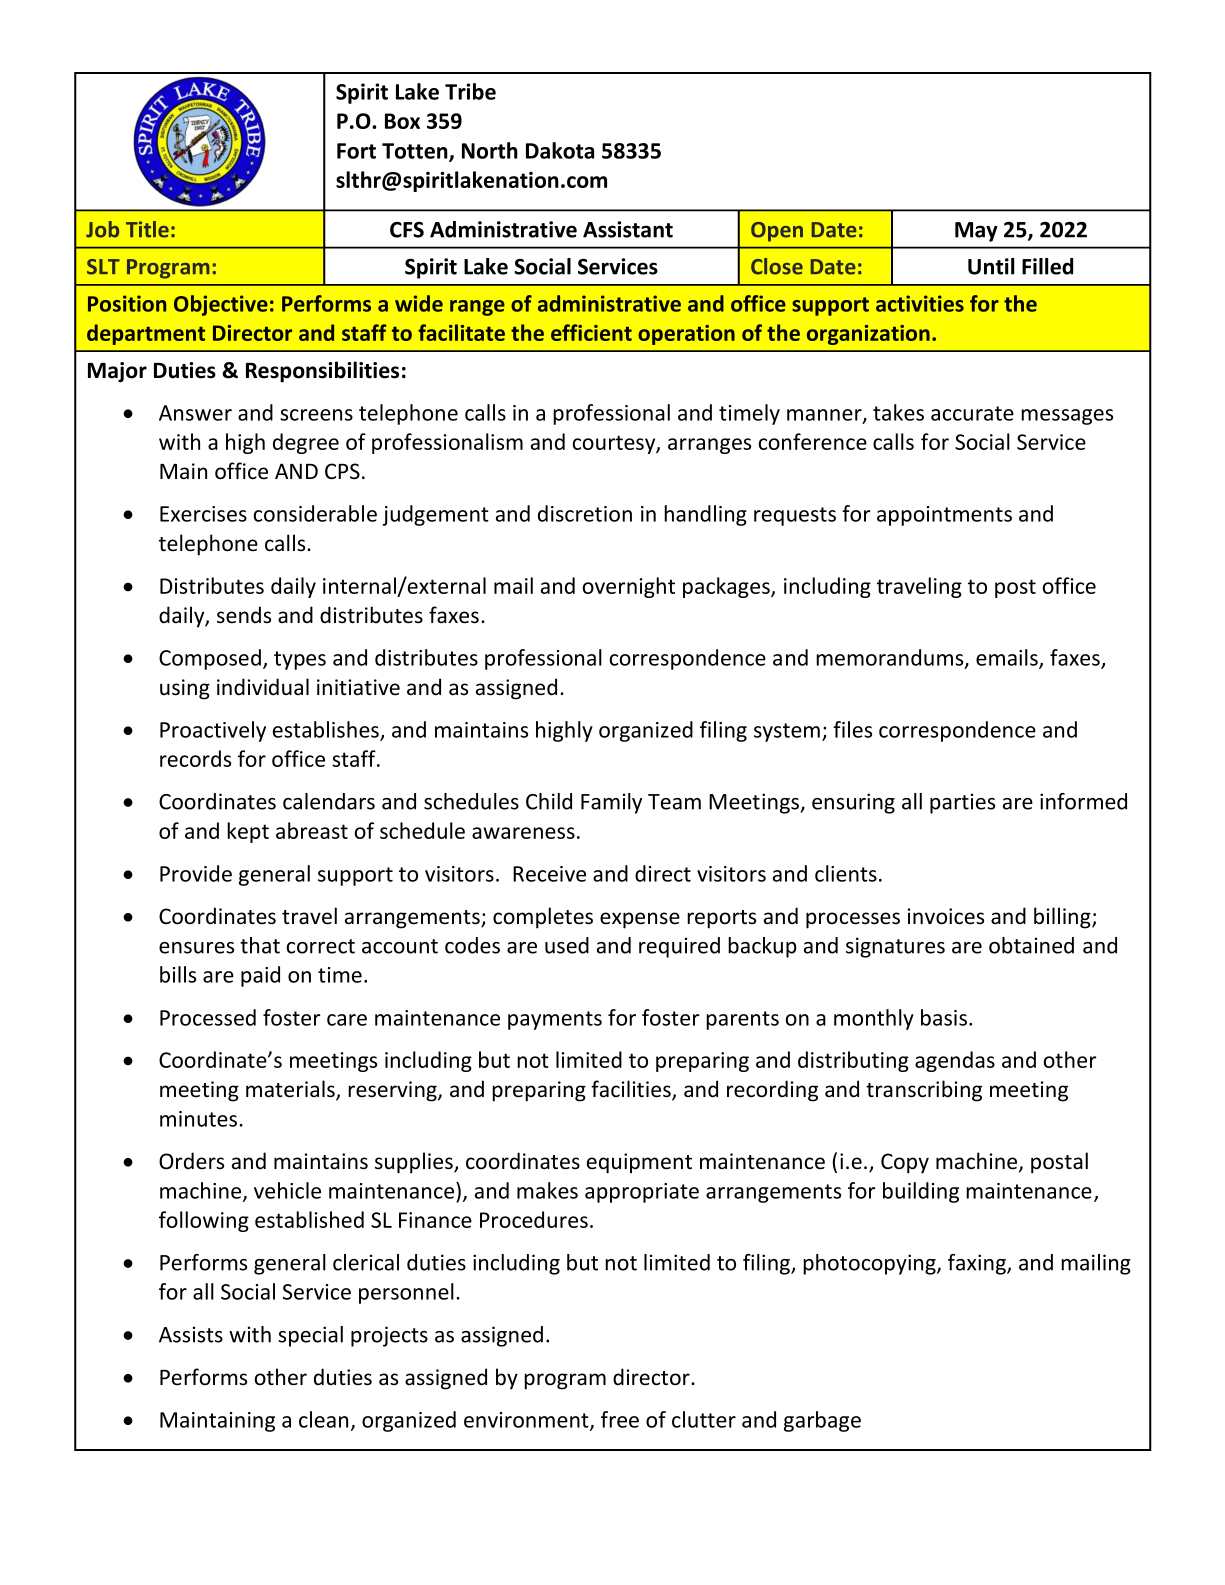  Describe the element at coordinates (356, 151) in the document. I see `Fort` at that location.
